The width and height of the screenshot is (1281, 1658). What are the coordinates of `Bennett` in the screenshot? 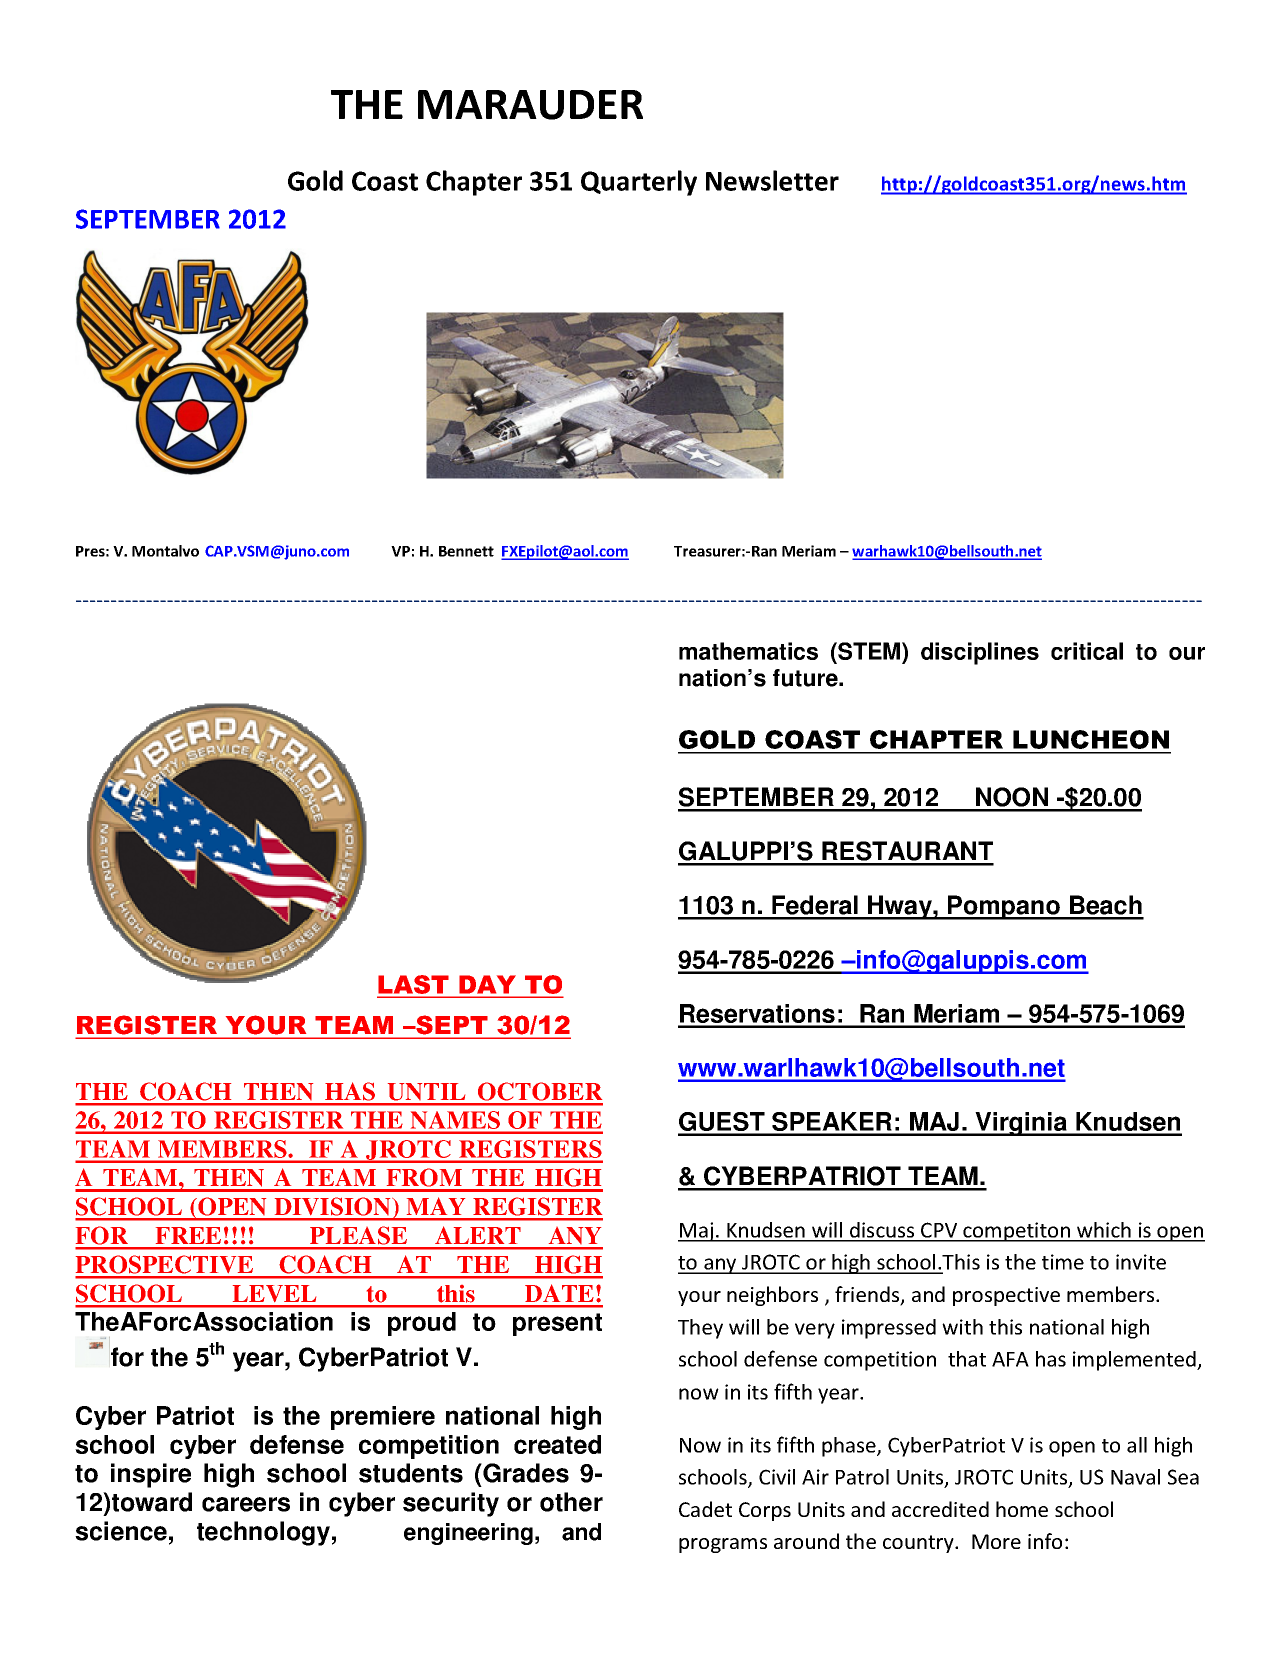 It's located at (466, 551).
